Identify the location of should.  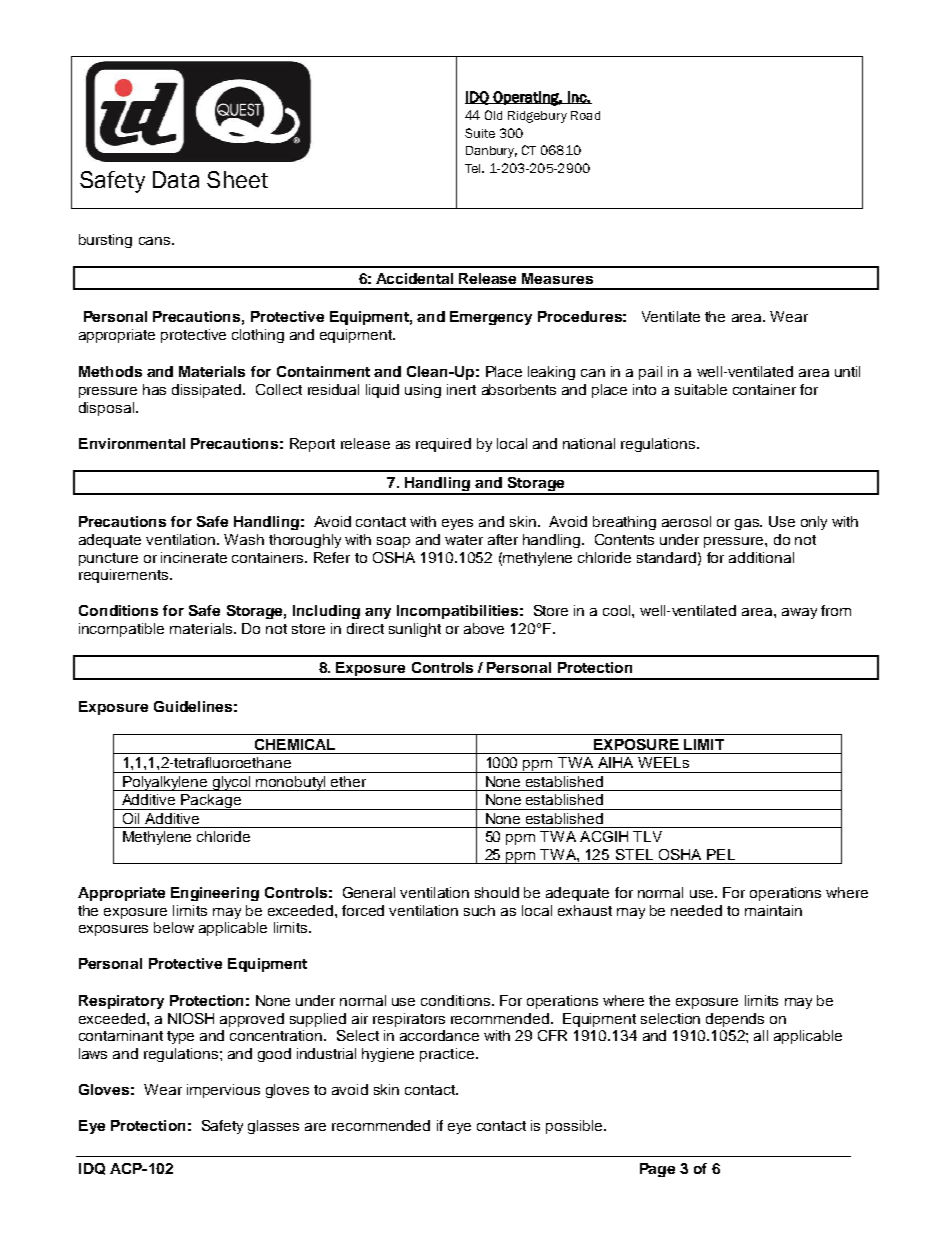
(497, 892).
